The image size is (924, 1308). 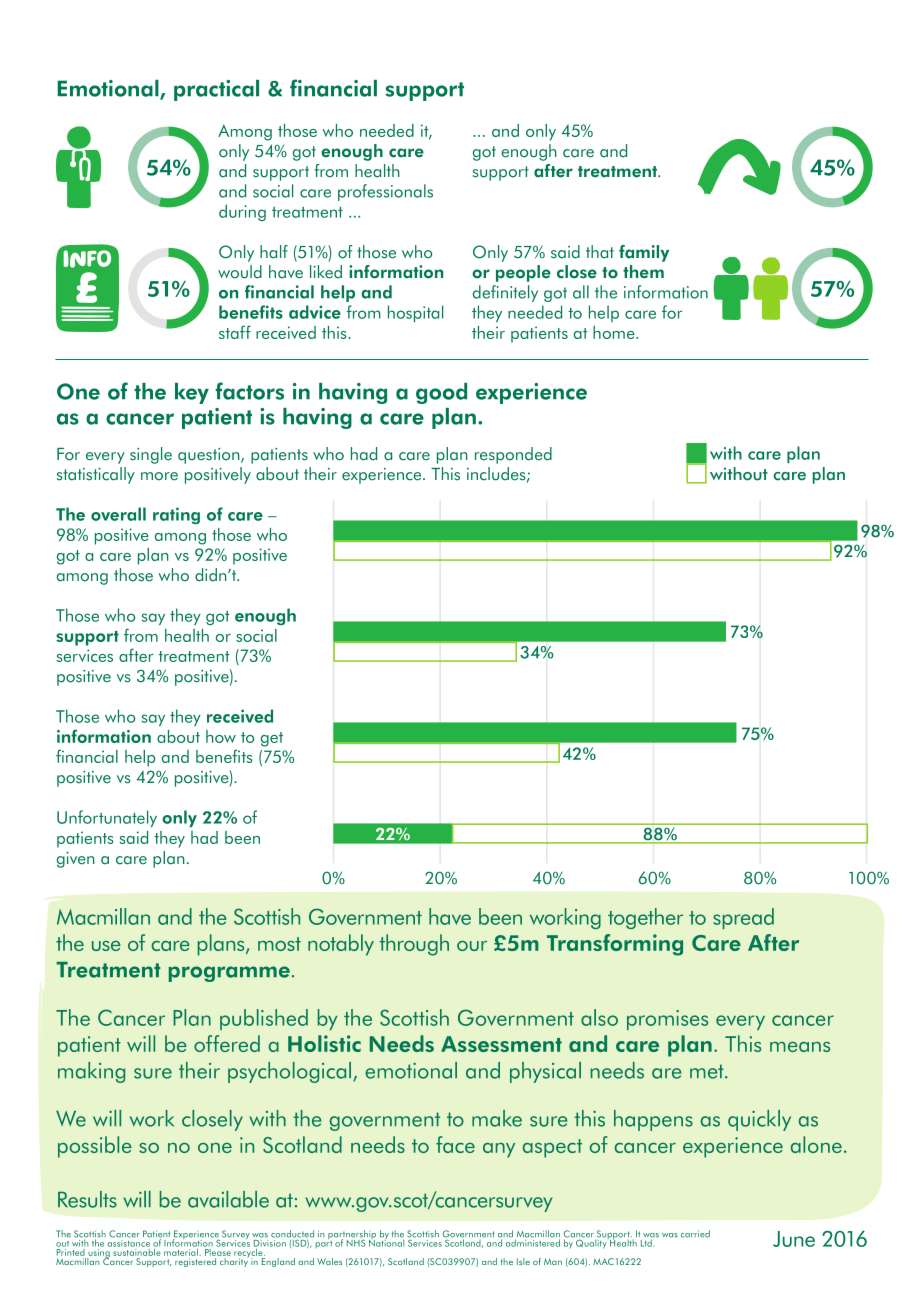 What do you see at coordinates (107, 818) in the screenshot?
I see `Unfortunately` at bounding box center [107, 818].
